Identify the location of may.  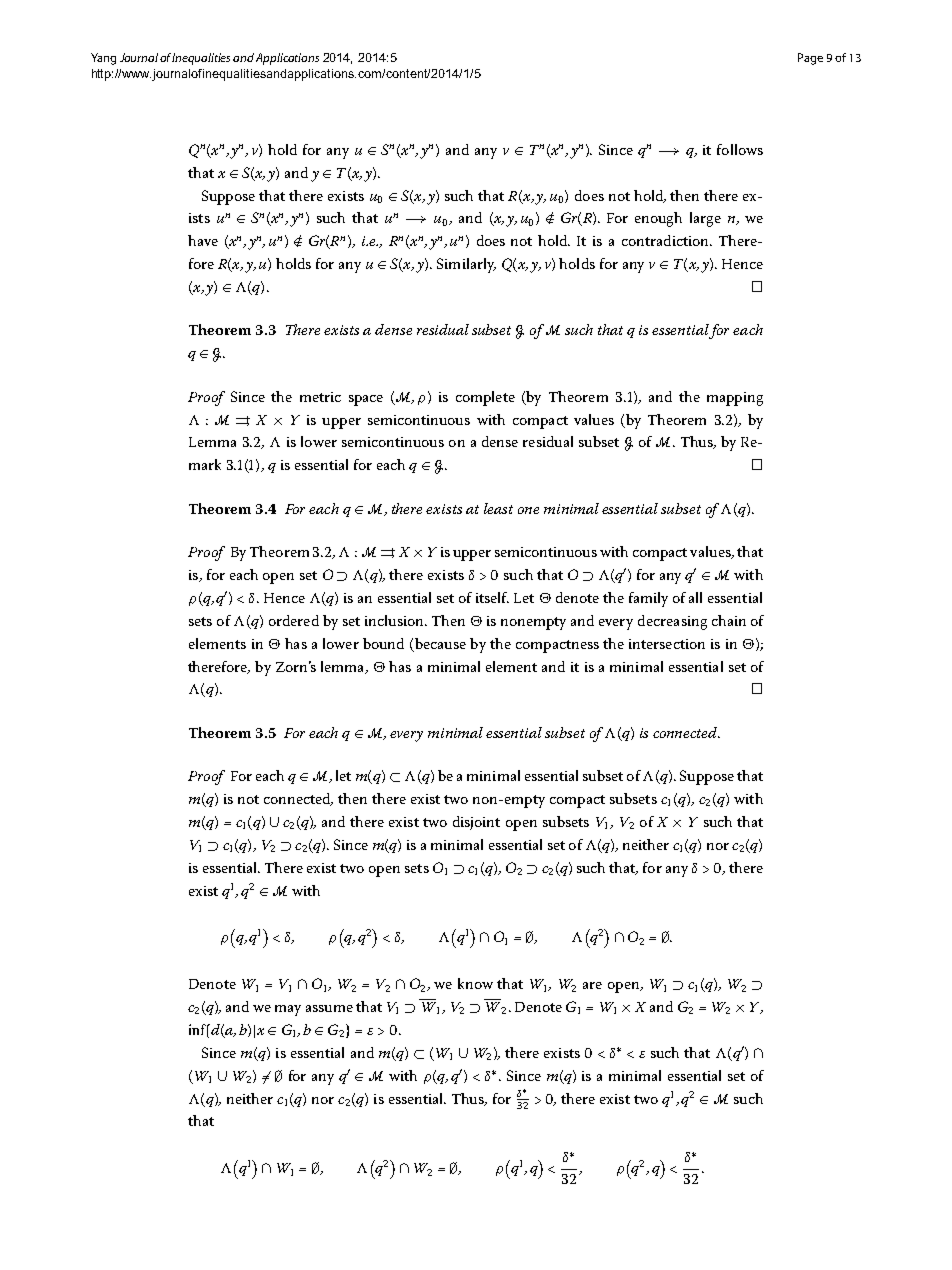
(288, 1010).
